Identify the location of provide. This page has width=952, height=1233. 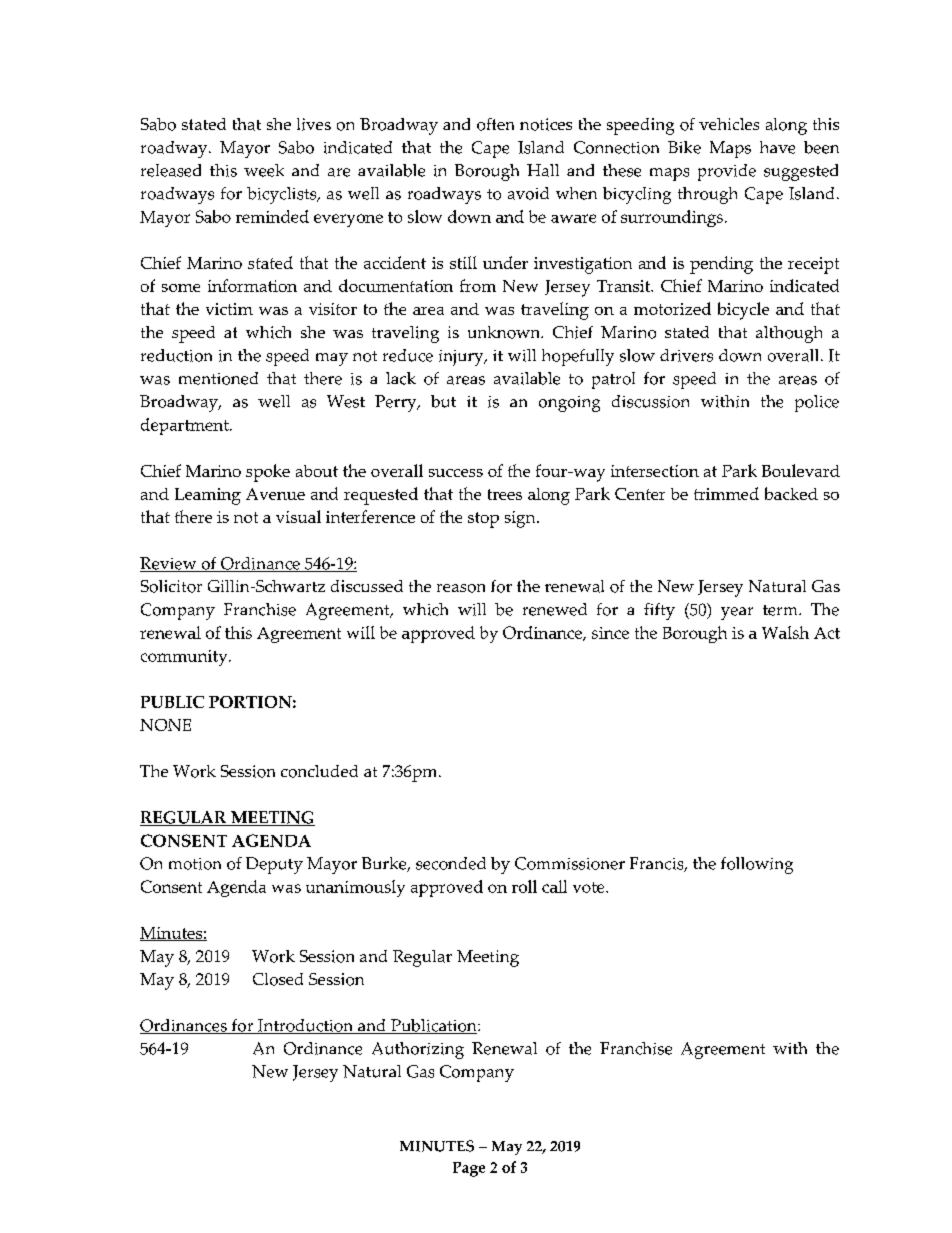
(727, 172).
